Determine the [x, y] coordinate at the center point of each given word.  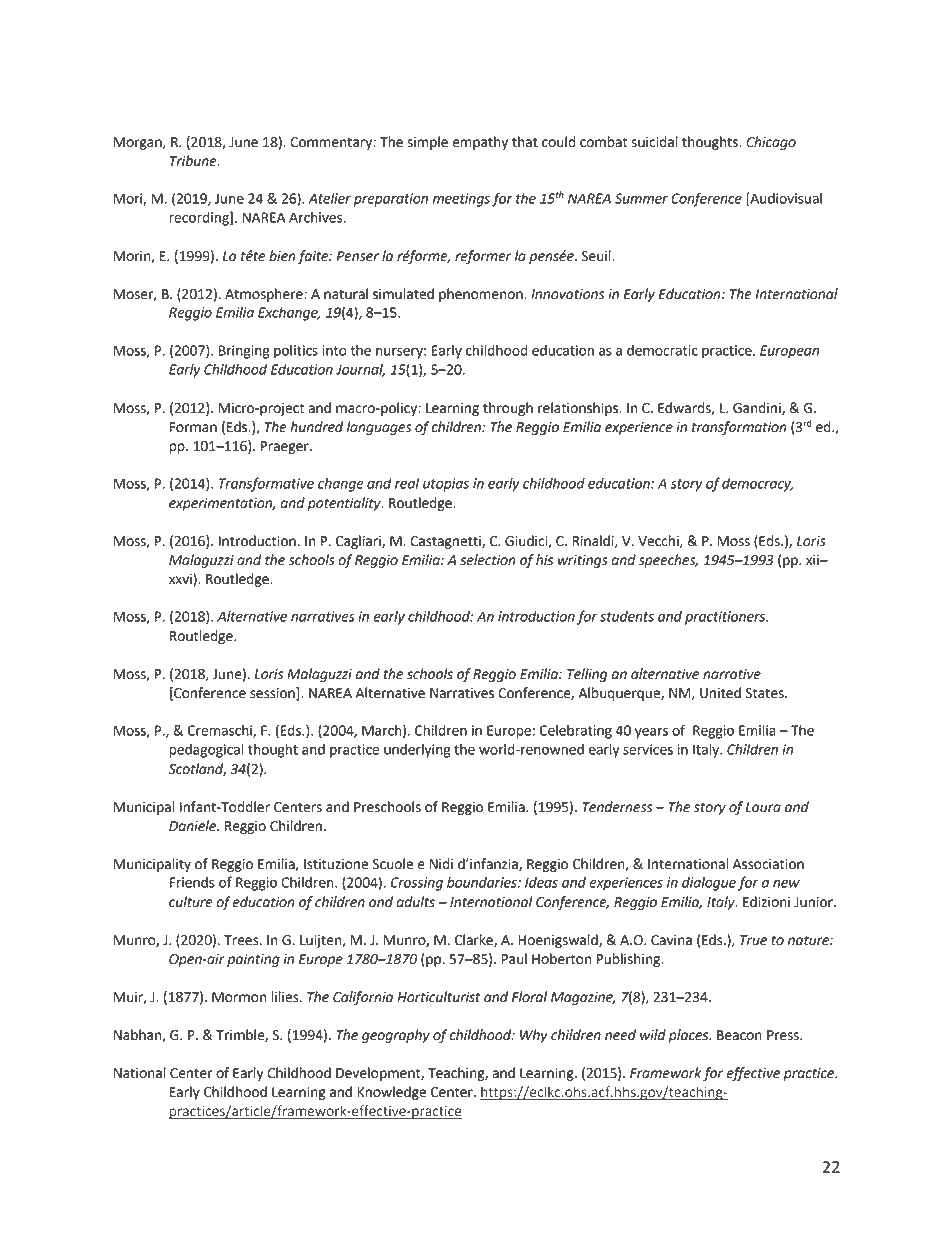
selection [488, 560]
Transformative [266, 484]
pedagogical [206, 751]
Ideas [541, 882]
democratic [662, 350]
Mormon [239, 997]
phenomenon [482, 295]
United [720, 693]
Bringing [244, 352]
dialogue [709, 884]
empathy [480, 143]
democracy [758, 485]
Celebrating [576, 732]
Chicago [771, 143]
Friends [192, 882]
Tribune [194, 161]
